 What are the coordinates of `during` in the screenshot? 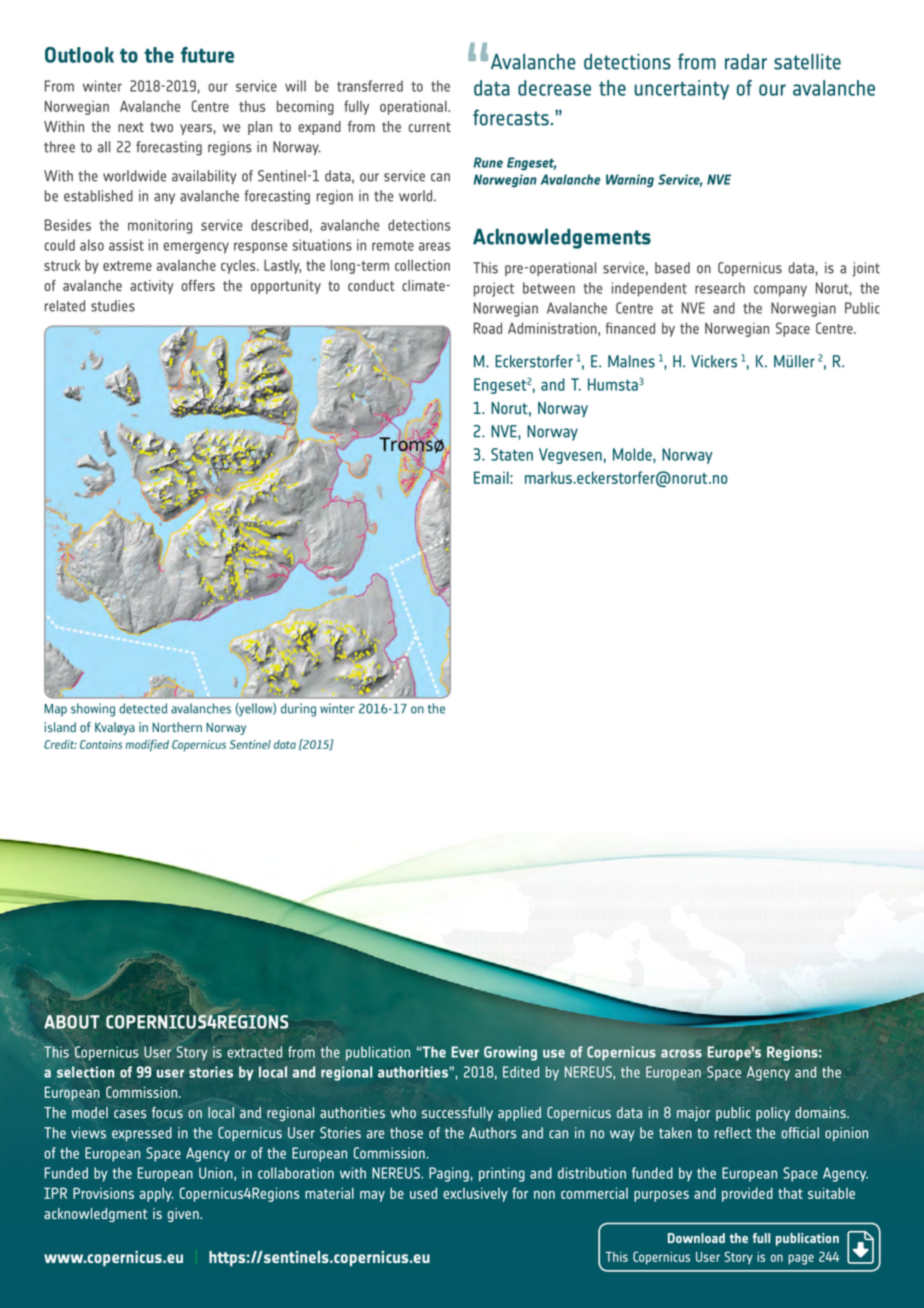 It's located at (298, 710).
